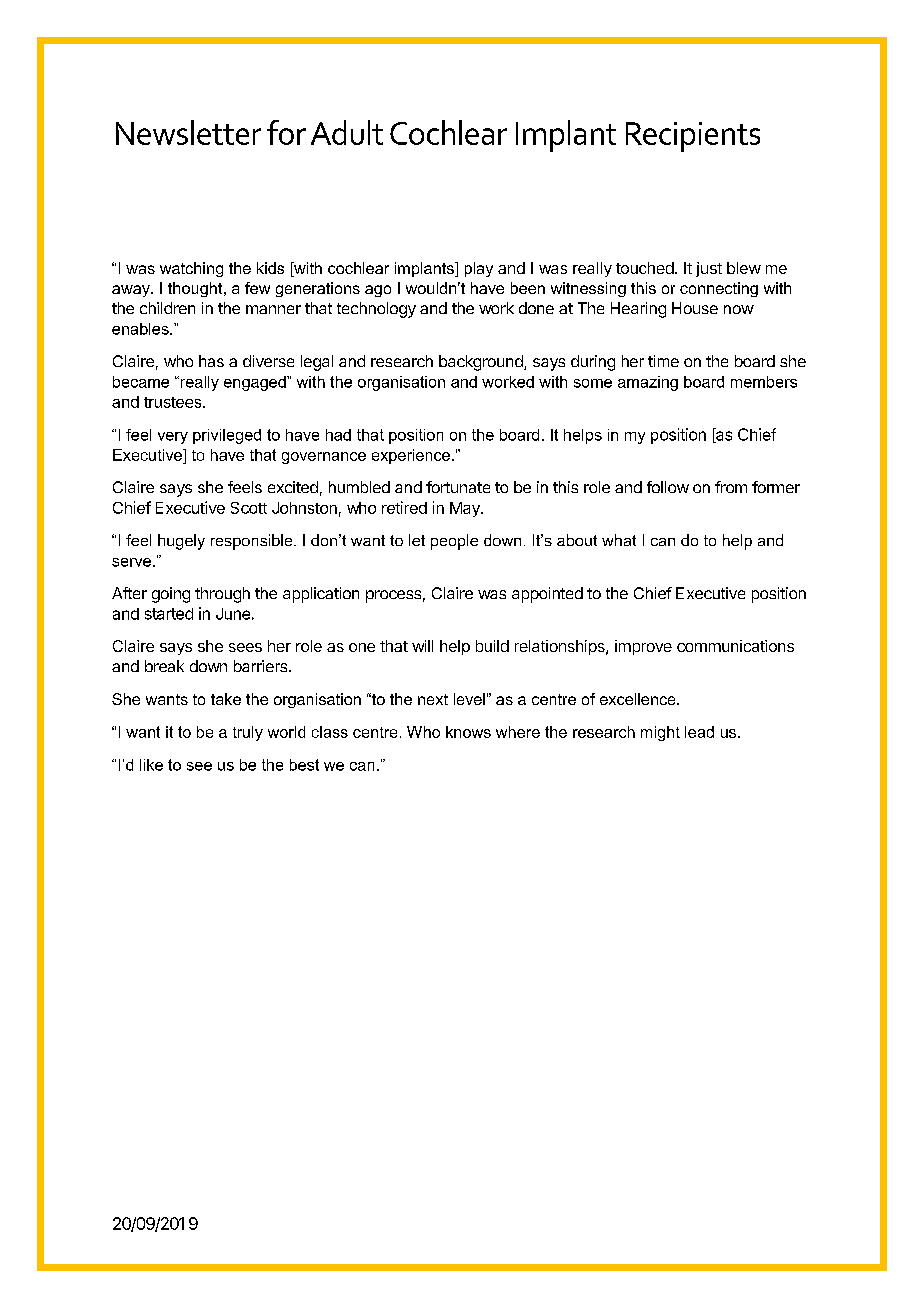 This screenshot has width=924, height=1308. I want to click on experience, so click(412, 456).
